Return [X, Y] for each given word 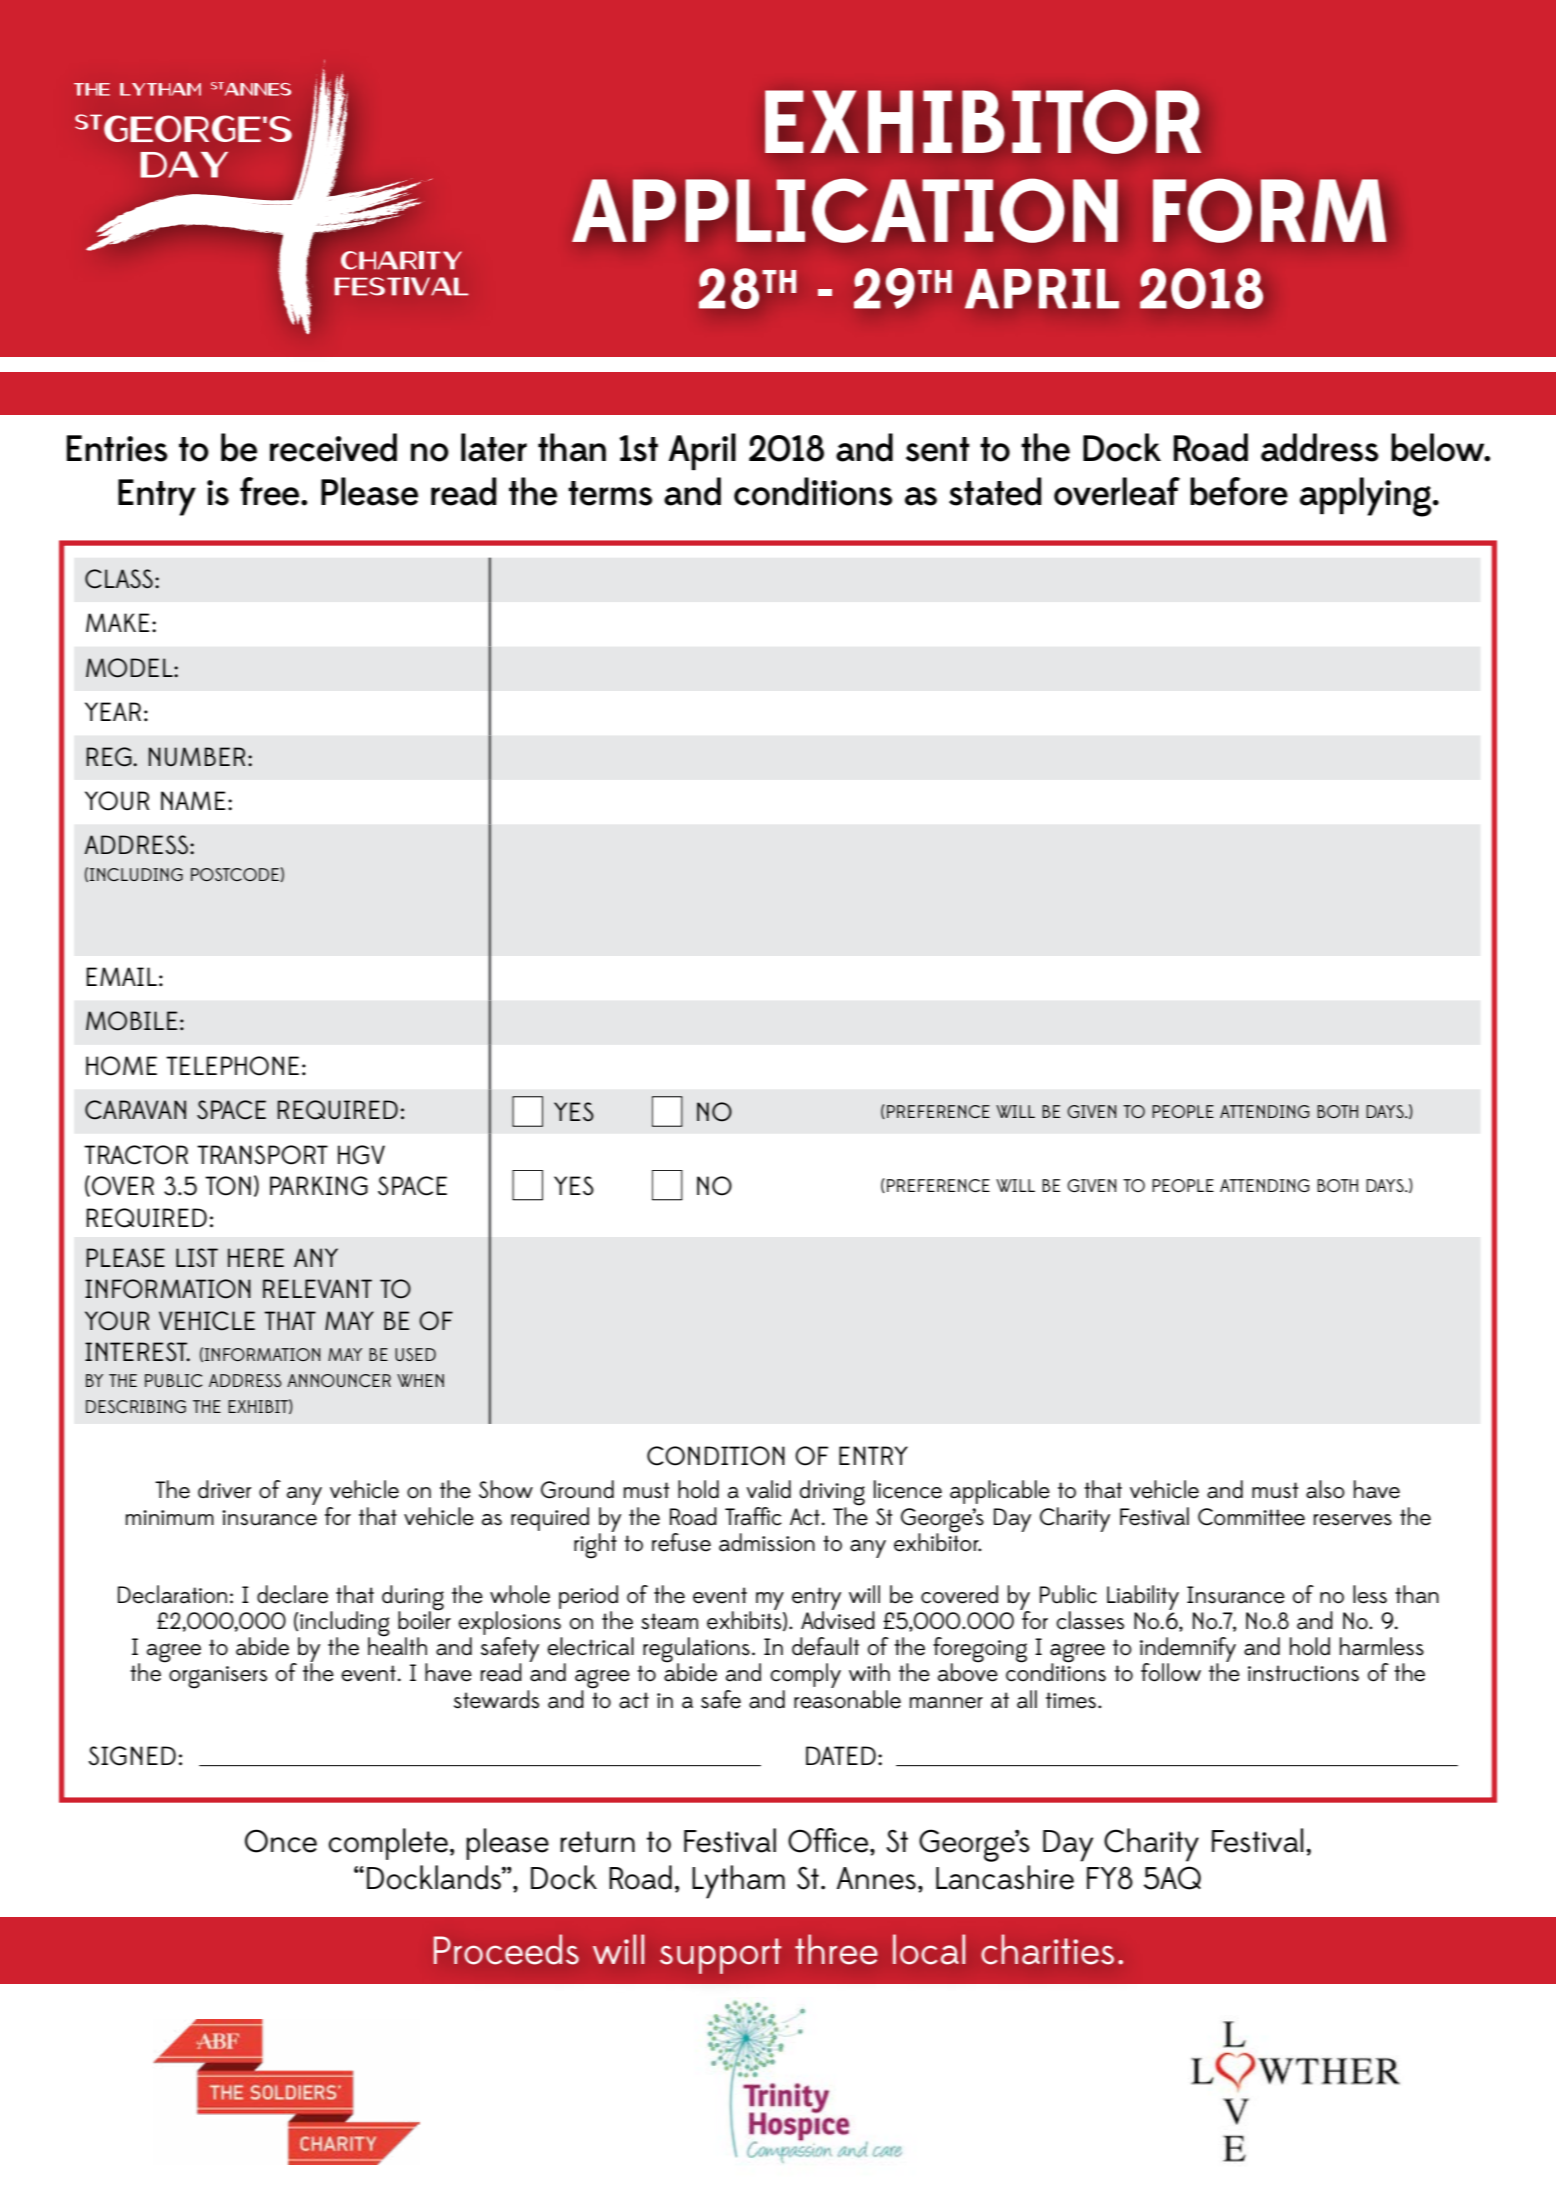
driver [225, 1489]
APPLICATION [845, 210]
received [333, 447]
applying [1367, 497]
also [1325, 1489]
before [1239, 491]
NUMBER [197, 757]
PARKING [319, 1186]
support [720, 1956]
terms [610, 493]
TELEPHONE [232, 1066]
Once [281, 1841]
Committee [1251, 1517]
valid [768, 1489]
